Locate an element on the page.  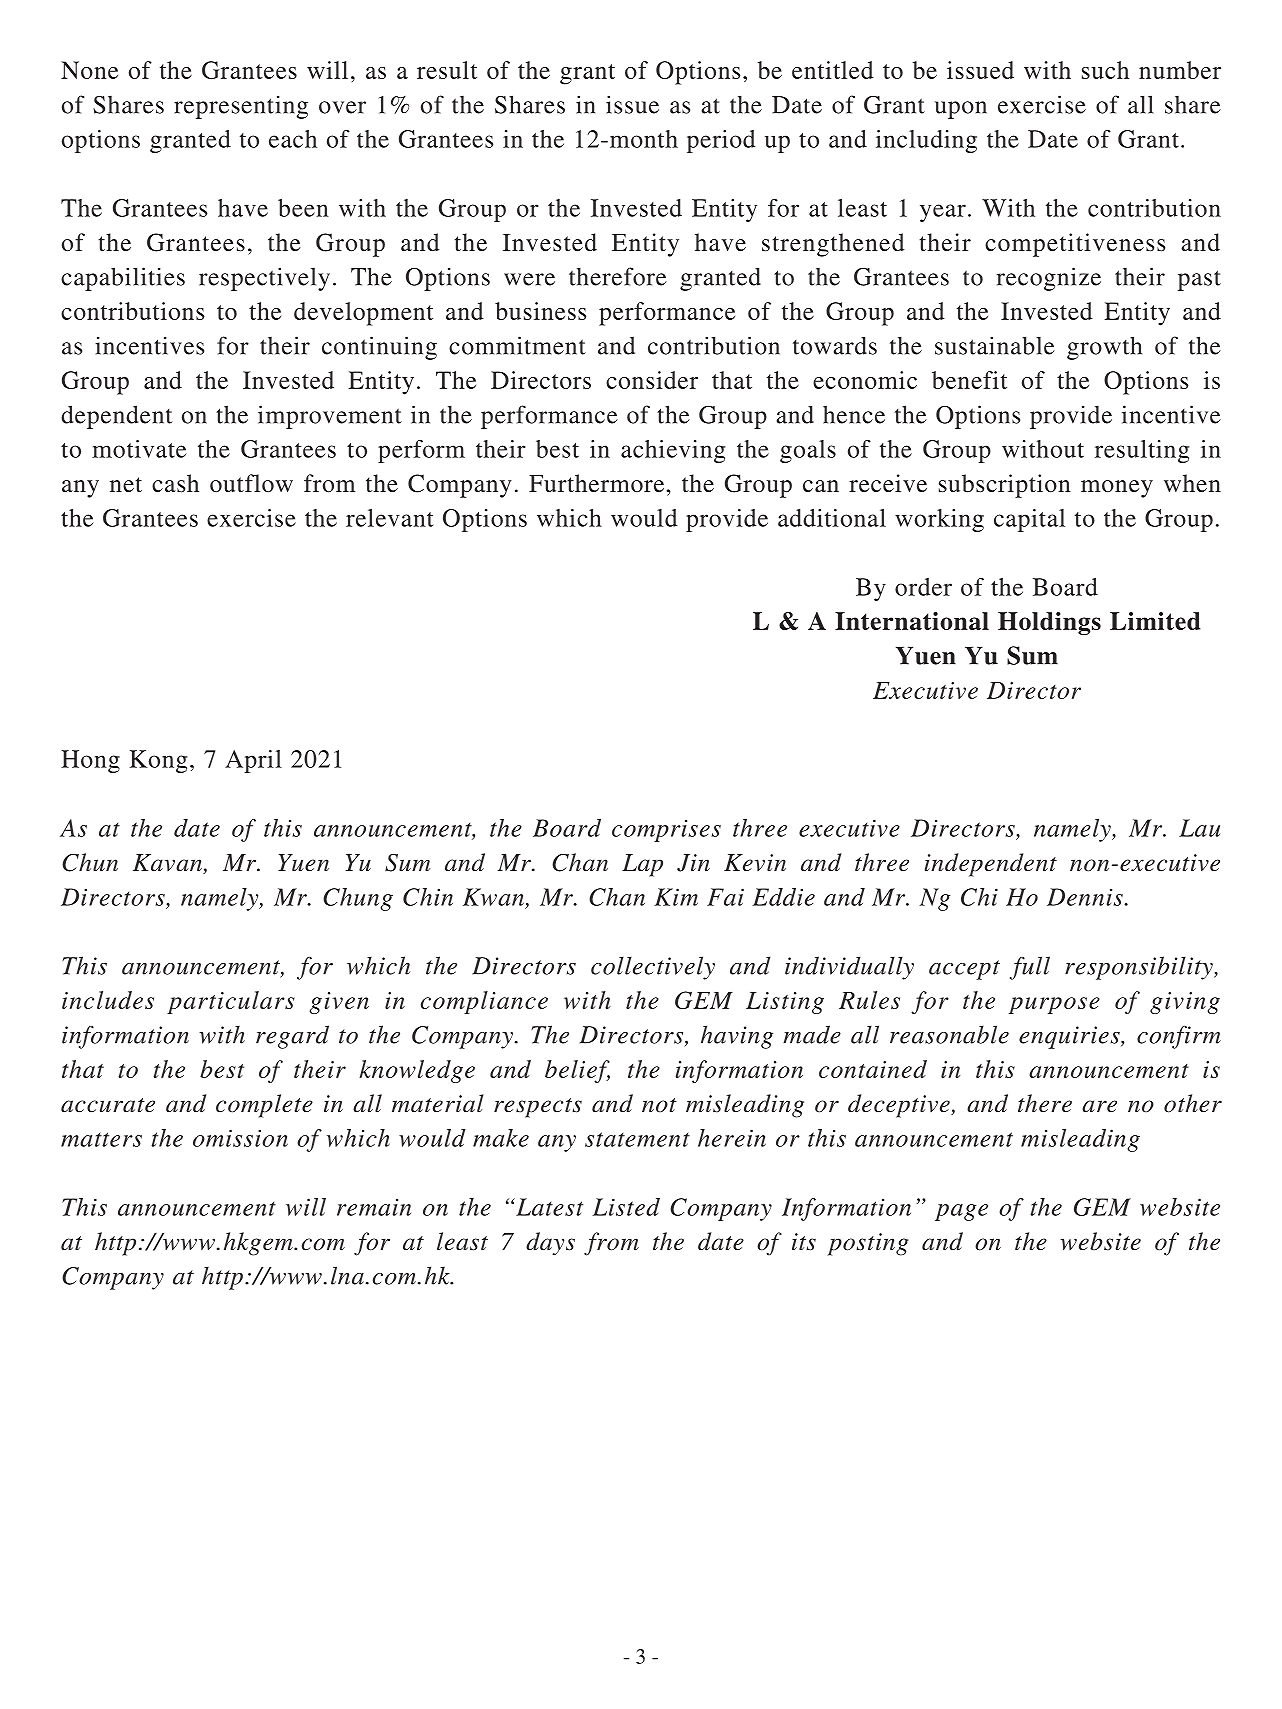
outflow is located at coordinates (251, 483).
